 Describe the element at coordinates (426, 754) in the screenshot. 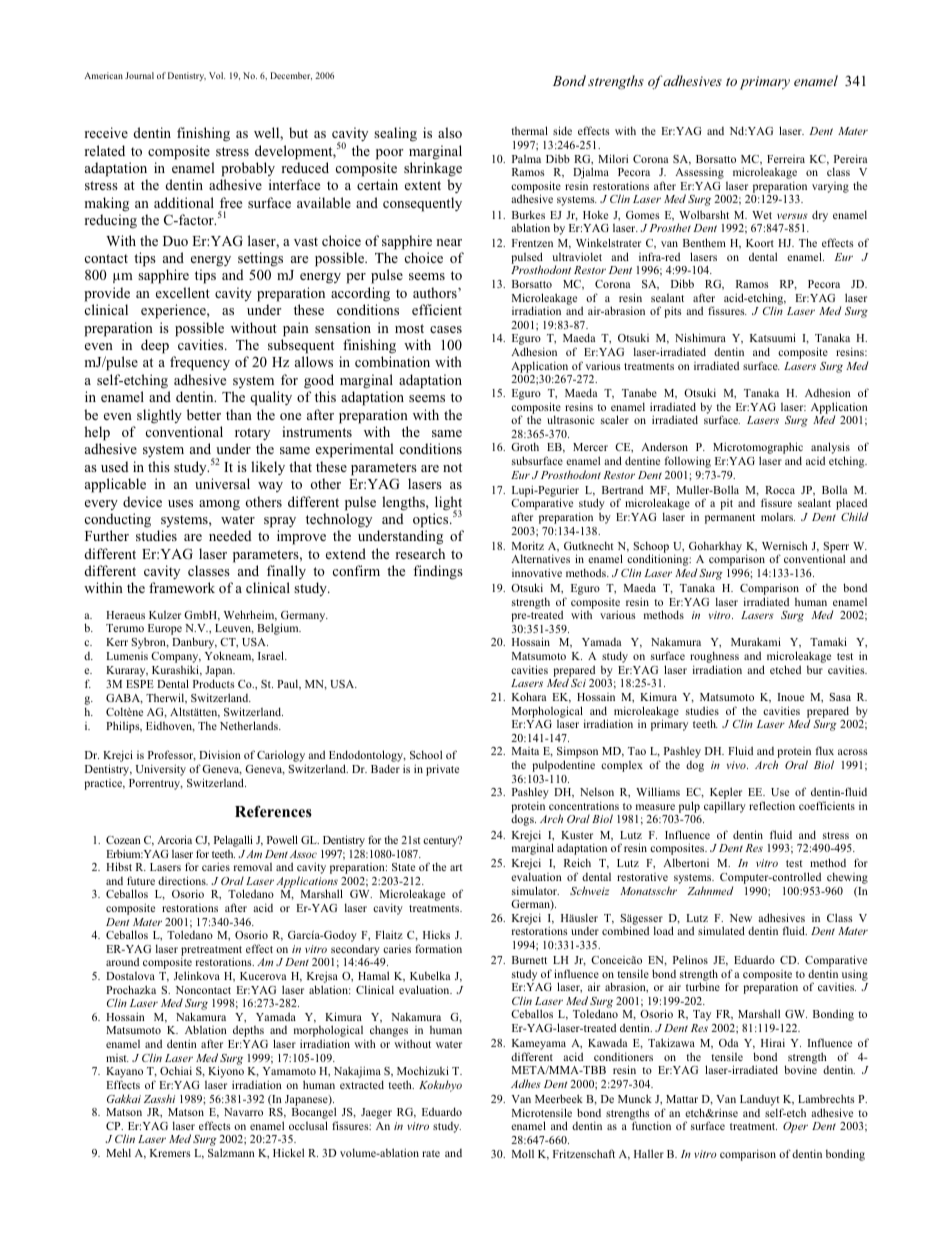

I see `School` at that location.
